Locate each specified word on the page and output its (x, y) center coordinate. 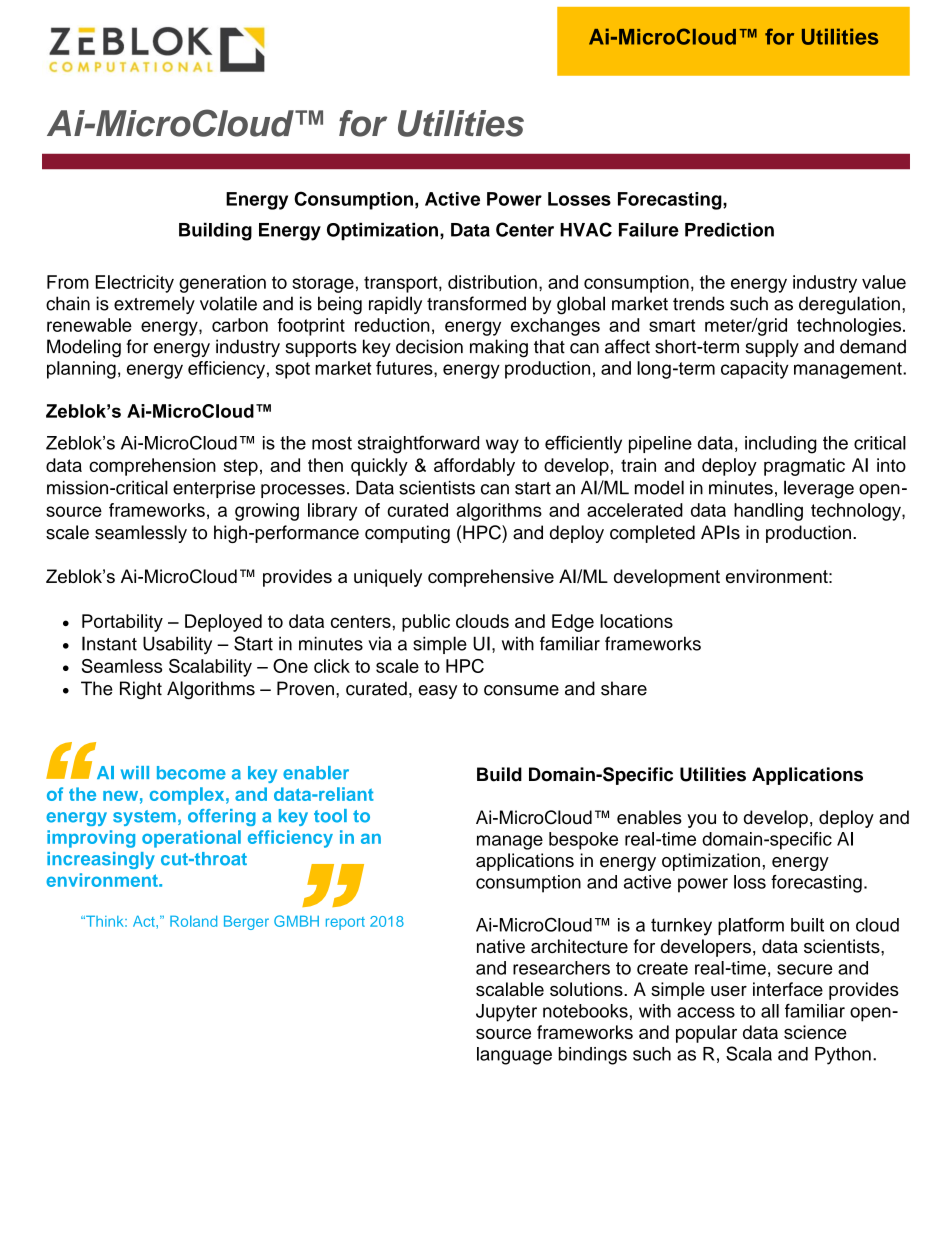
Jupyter (506, 1013)
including (781, 445)
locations (636, 621)
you (701, 821)
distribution (492, 282)
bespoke (583, 841)
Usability (177, 645)
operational (191, 839)
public (426, 623)
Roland (193, 921)
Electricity (135, 284)
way (502, 446)
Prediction (729, 229)
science (815, 1032)
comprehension (152, 467)
